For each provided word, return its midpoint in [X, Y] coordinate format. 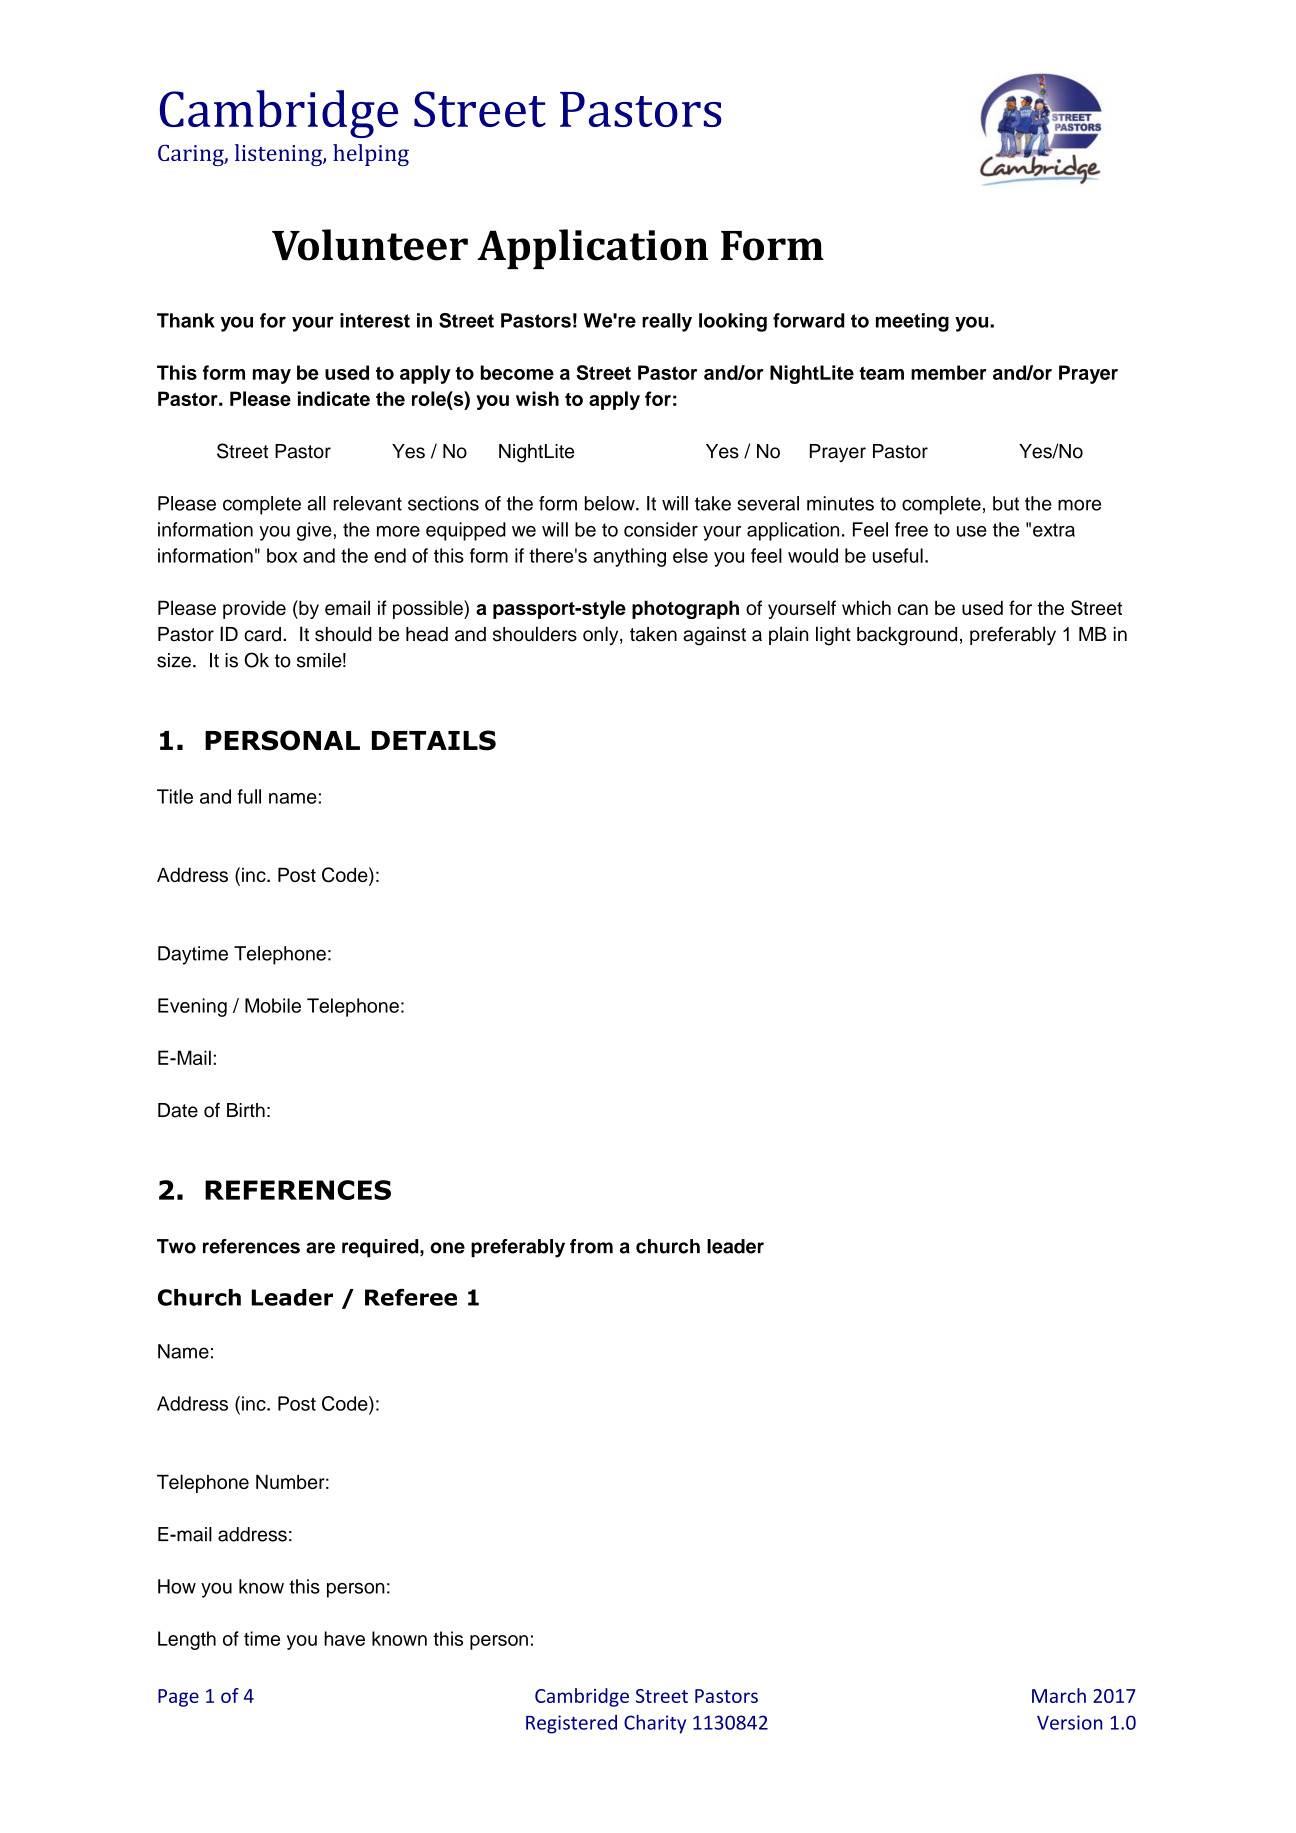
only [602, 635]
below [611, 503]
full [249, 796]
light [833, 636]
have [344, 1638]
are [320, 1248]
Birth [246, 1110]
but [1006, 503]
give [314, 531]
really [667, 322]
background [907, 636]
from [591, 1246]
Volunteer [370, 245]
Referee [411, 1297]
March [1059, 1695]
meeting [912, 322]
